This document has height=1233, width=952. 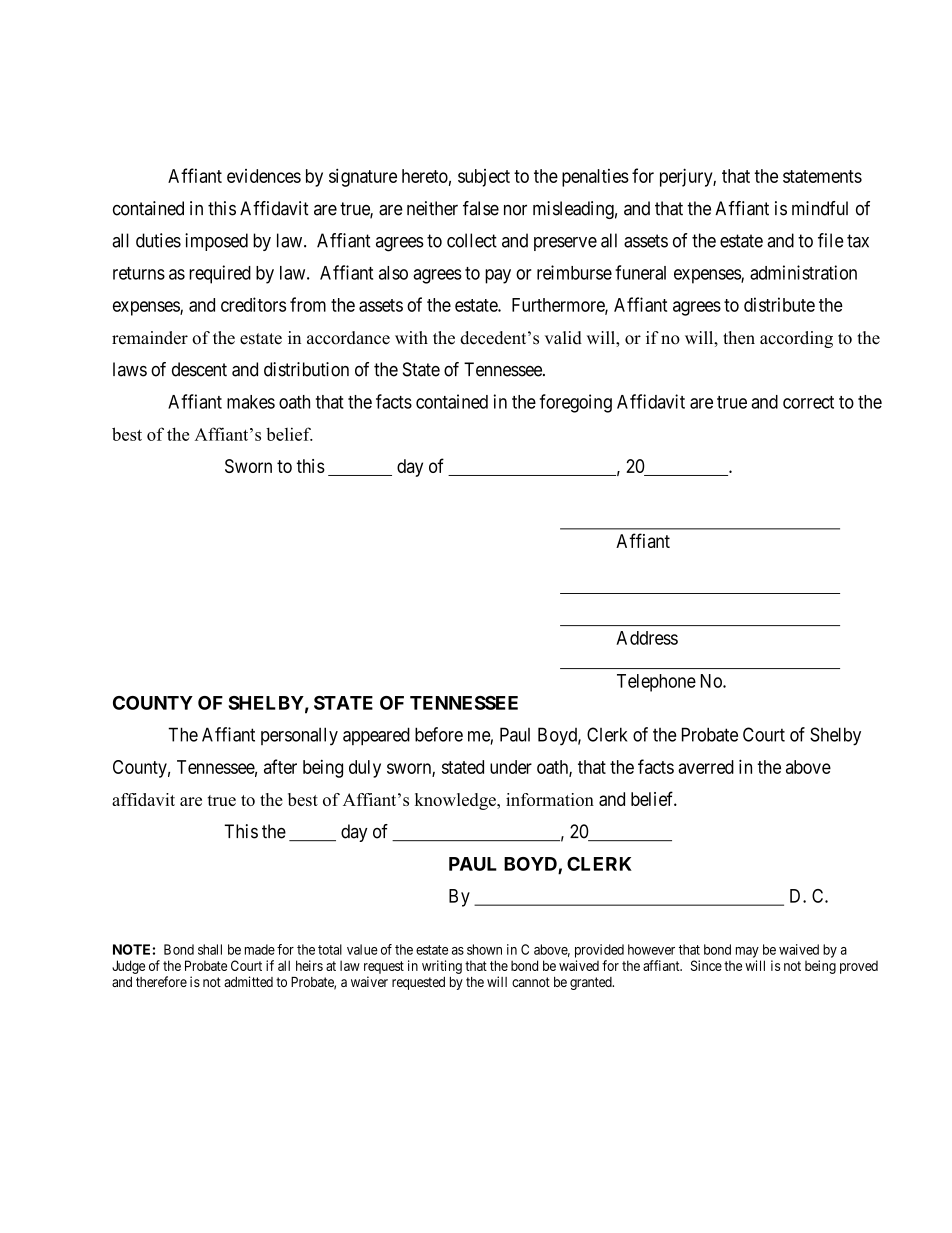 What do you see at coordinates (299, 736) in the document?
I see `personally` at bounding box center [299, 736].
